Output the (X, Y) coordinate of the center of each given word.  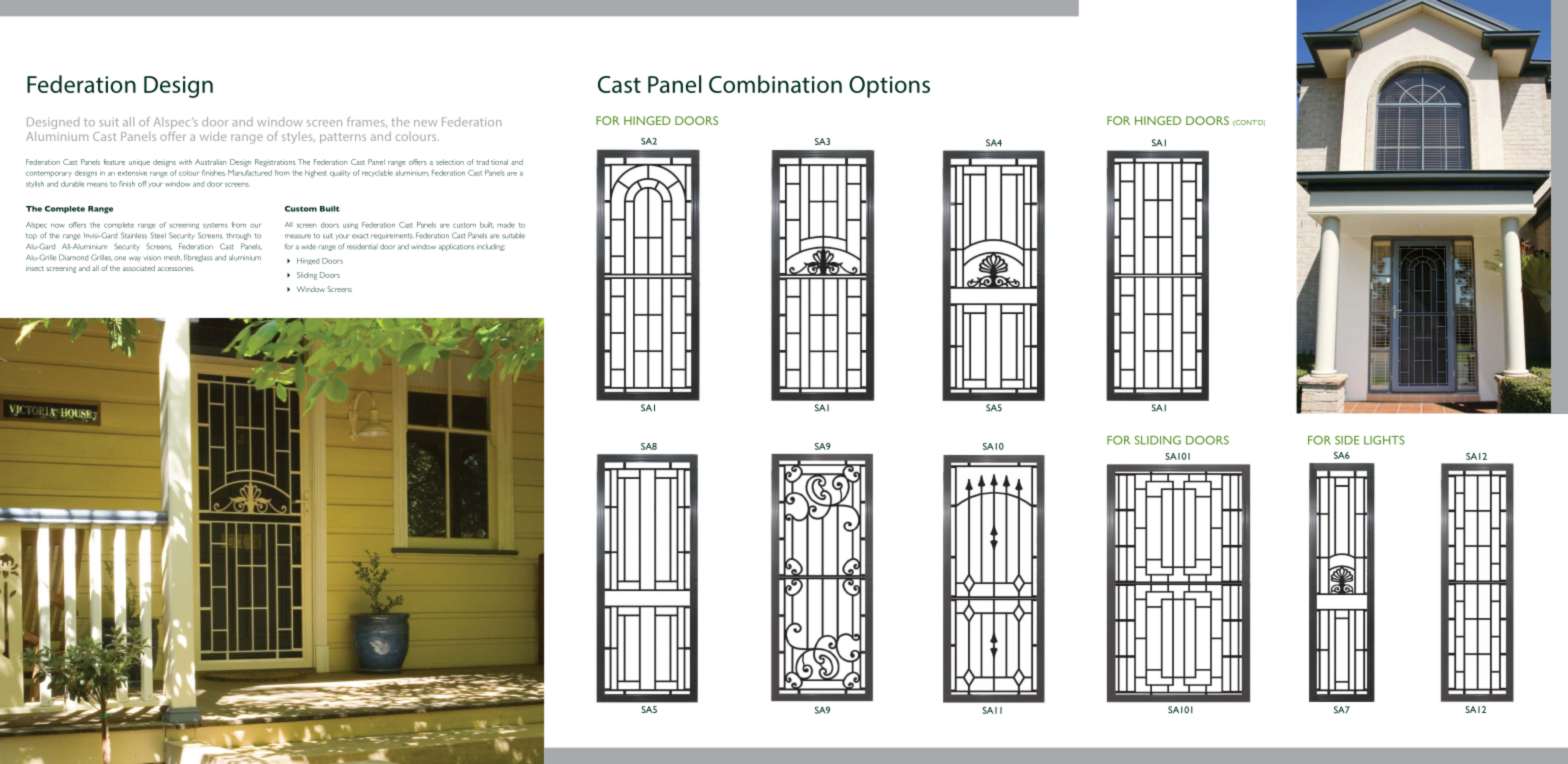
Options (889, 87)
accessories (176, 268)
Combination (775, 84)
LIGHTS (1384, 440)
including (491, 247)
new (425, 123)
